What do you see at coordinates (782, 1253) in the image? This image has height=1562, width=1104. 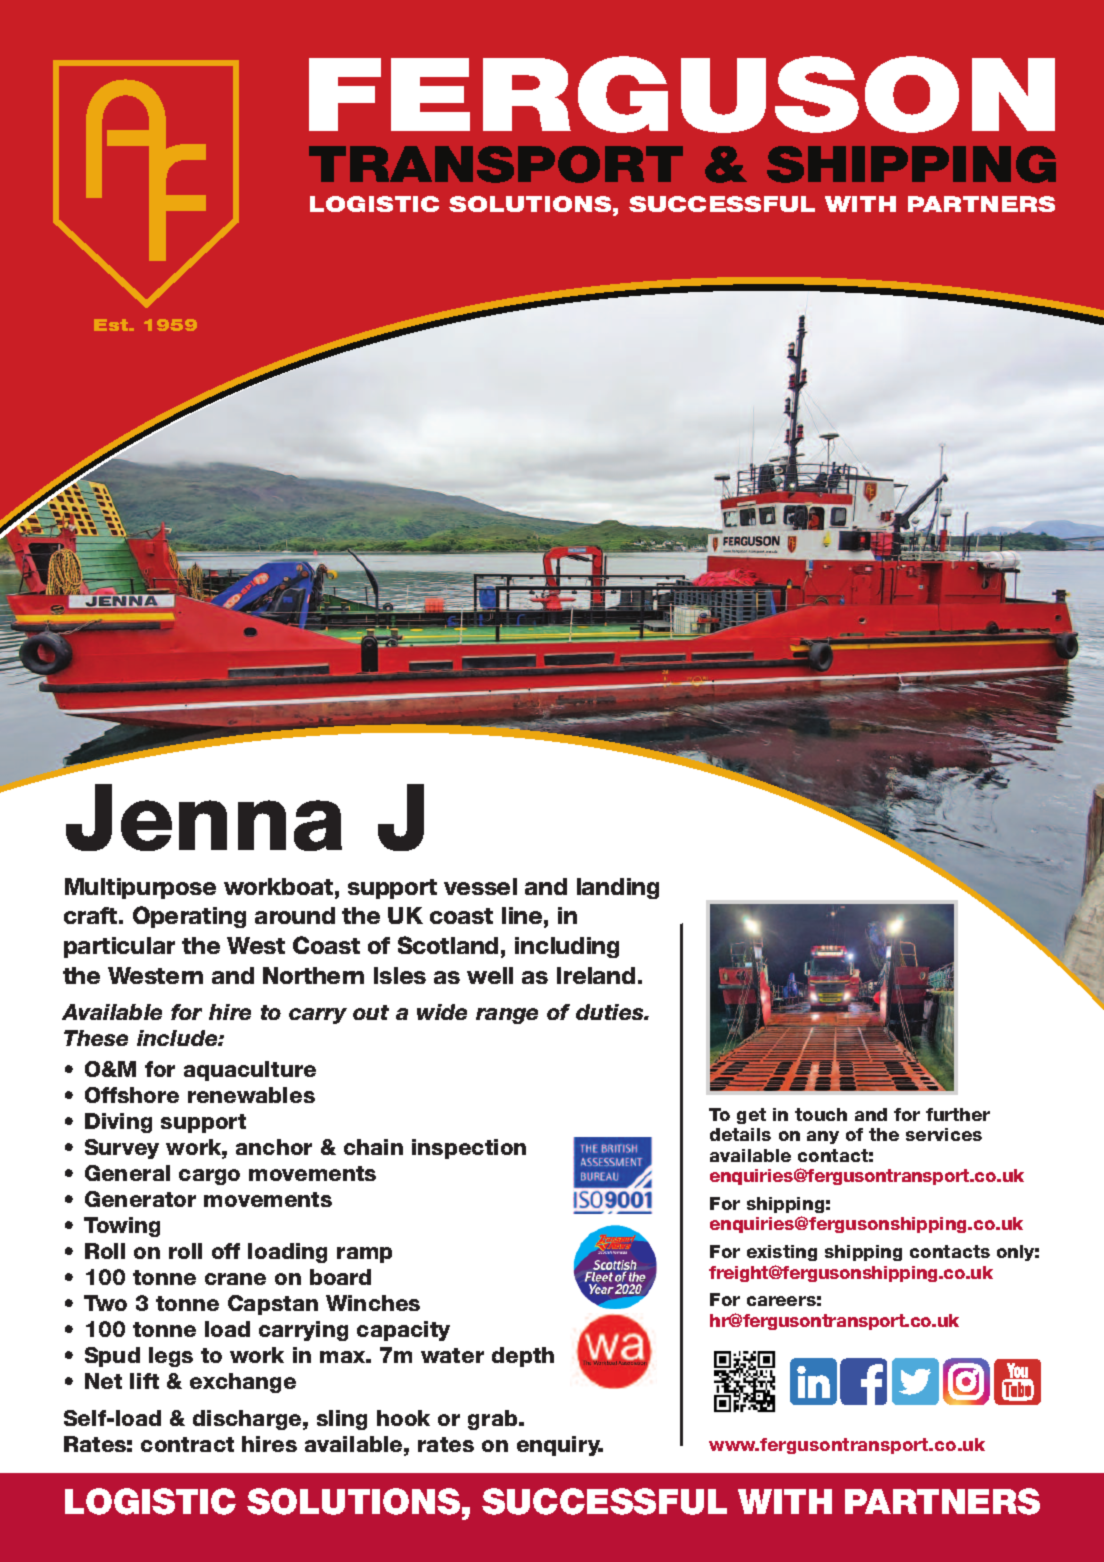 I see `existing` at bounding box center [782, 1253].
